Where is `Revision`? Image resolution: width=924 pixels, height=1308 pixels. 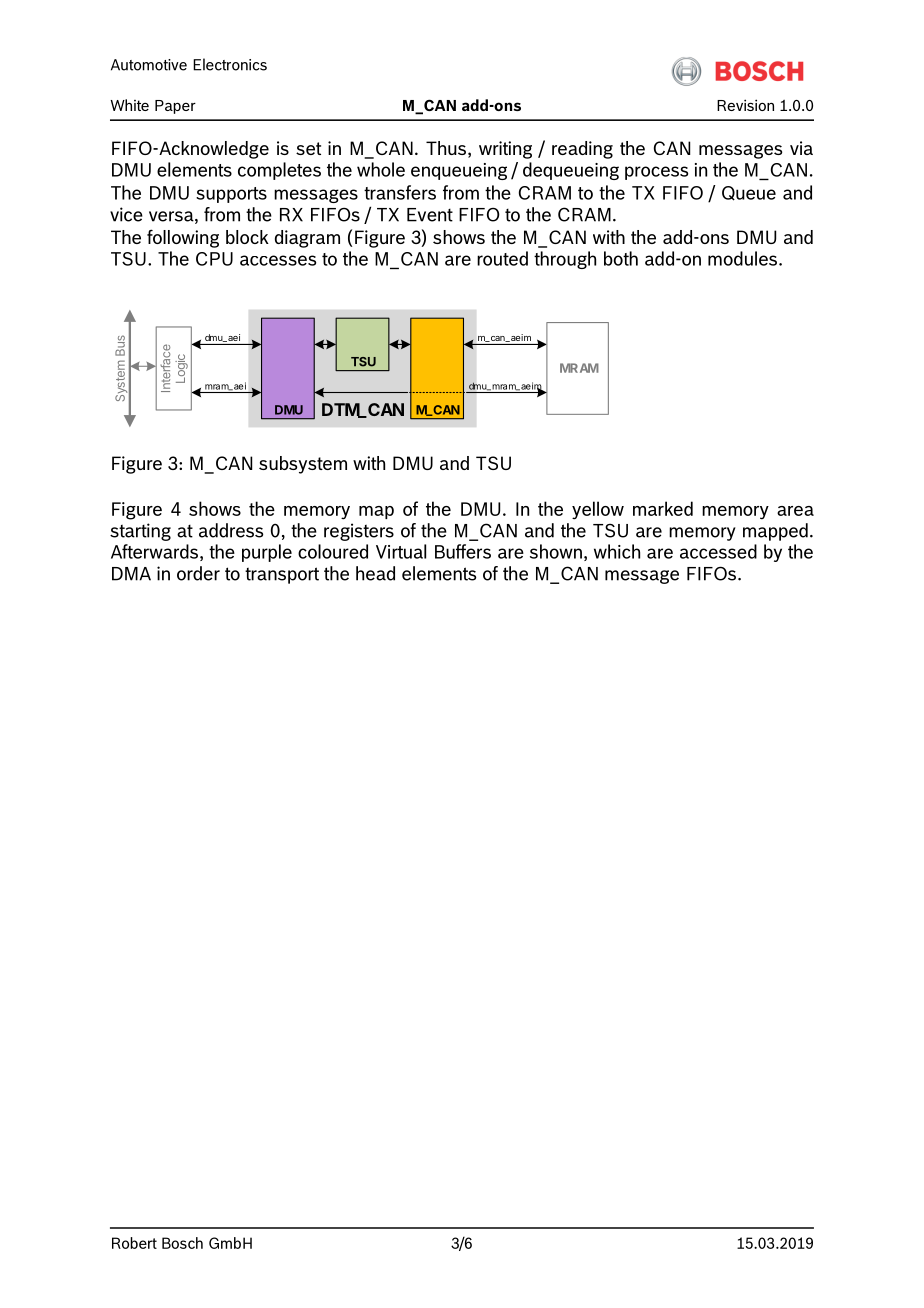
Revision is located at coordinates (745, 105).
